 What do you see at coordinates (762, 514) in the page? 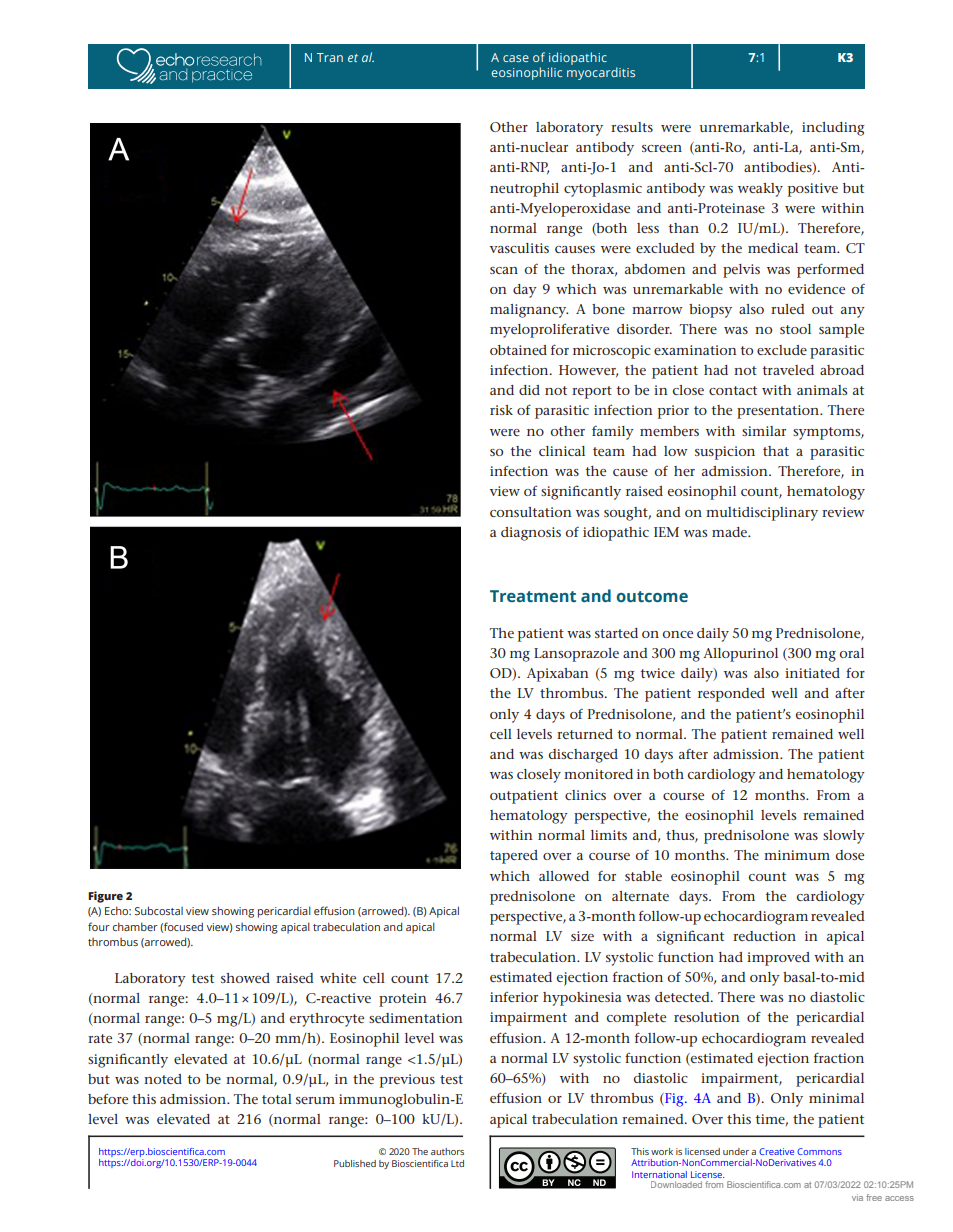
I see `multidisciplinary` at bounding box center [762, 514].
